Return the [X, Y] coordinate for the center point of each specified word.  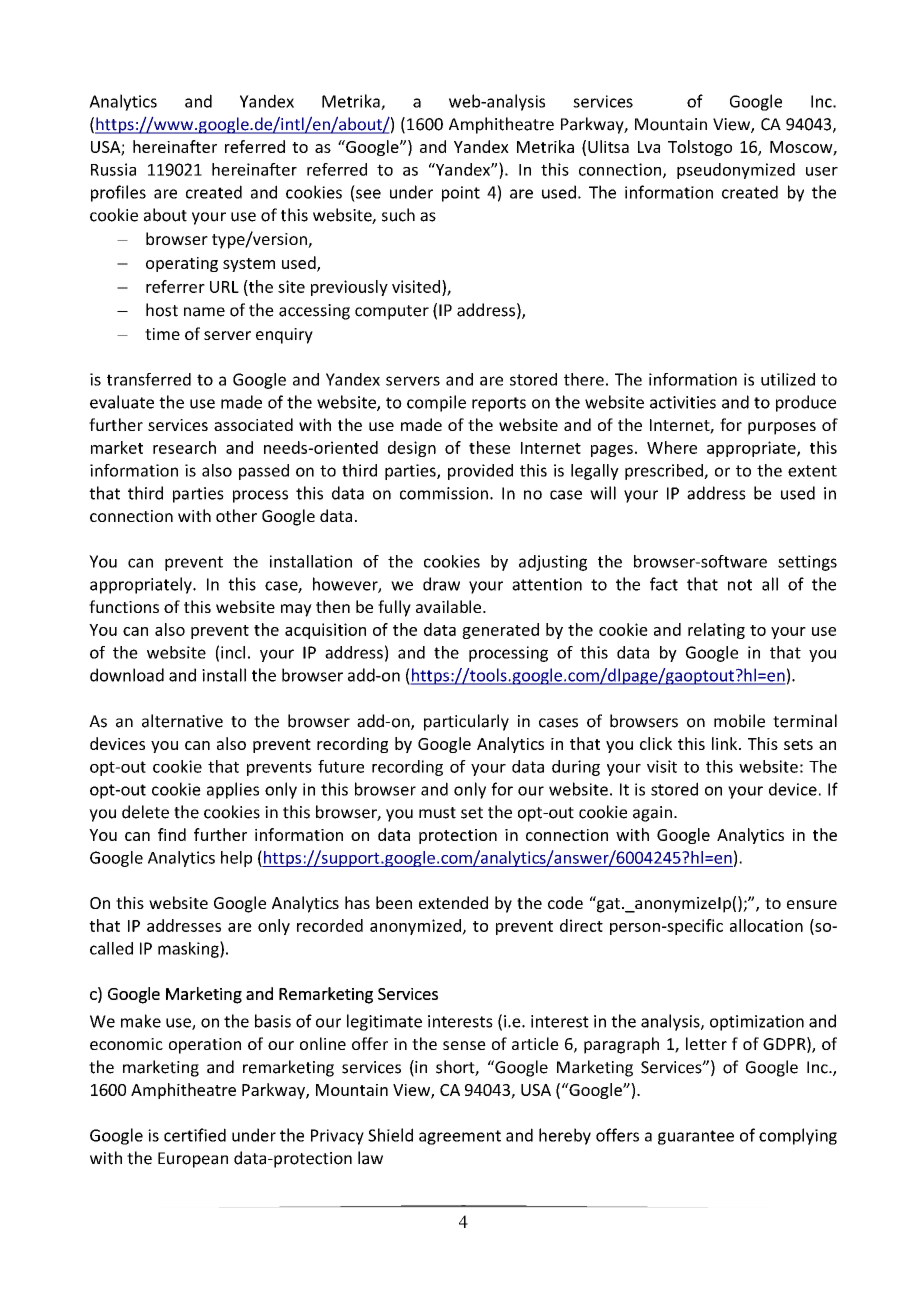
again [652, 814]
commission [444, 493]
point [461, 194]
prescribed [665, 472]
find [172, 834]
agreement [460, 1137]
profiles [118, 193]
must [437, 813]
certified [195, 1135]
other [236, 515]
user [822, 171]
